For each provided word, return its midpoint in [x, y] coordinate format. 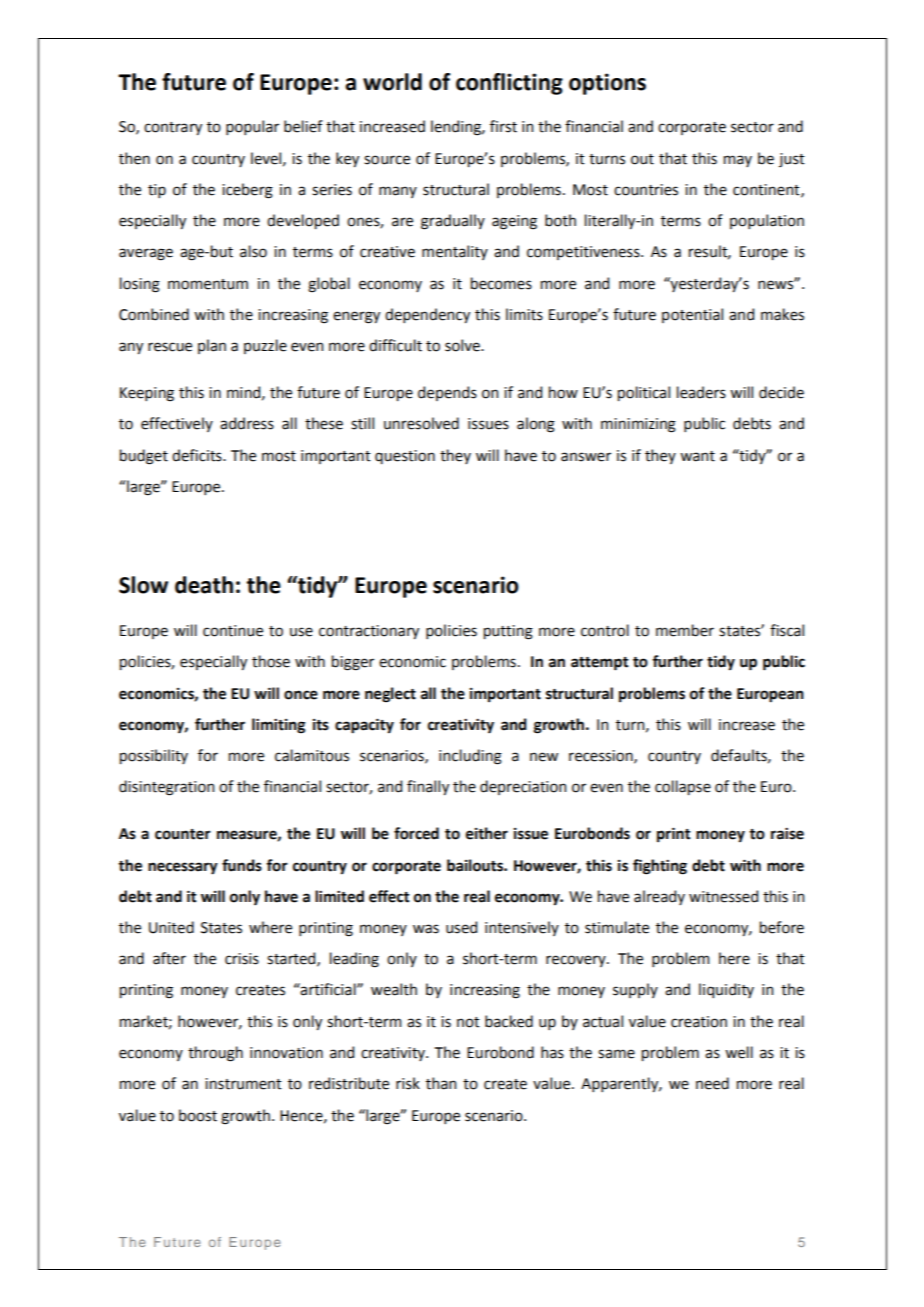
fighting [660, 867]
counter [183, 834]
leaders [701, 392]
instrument [243, 1084]
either [487, 833]
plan [212, 346]
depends [447, 393]
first [503, 126]
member [685, 630]
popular [252, 127]
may [738, 161]
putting [508, 632]
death [204, 585]
